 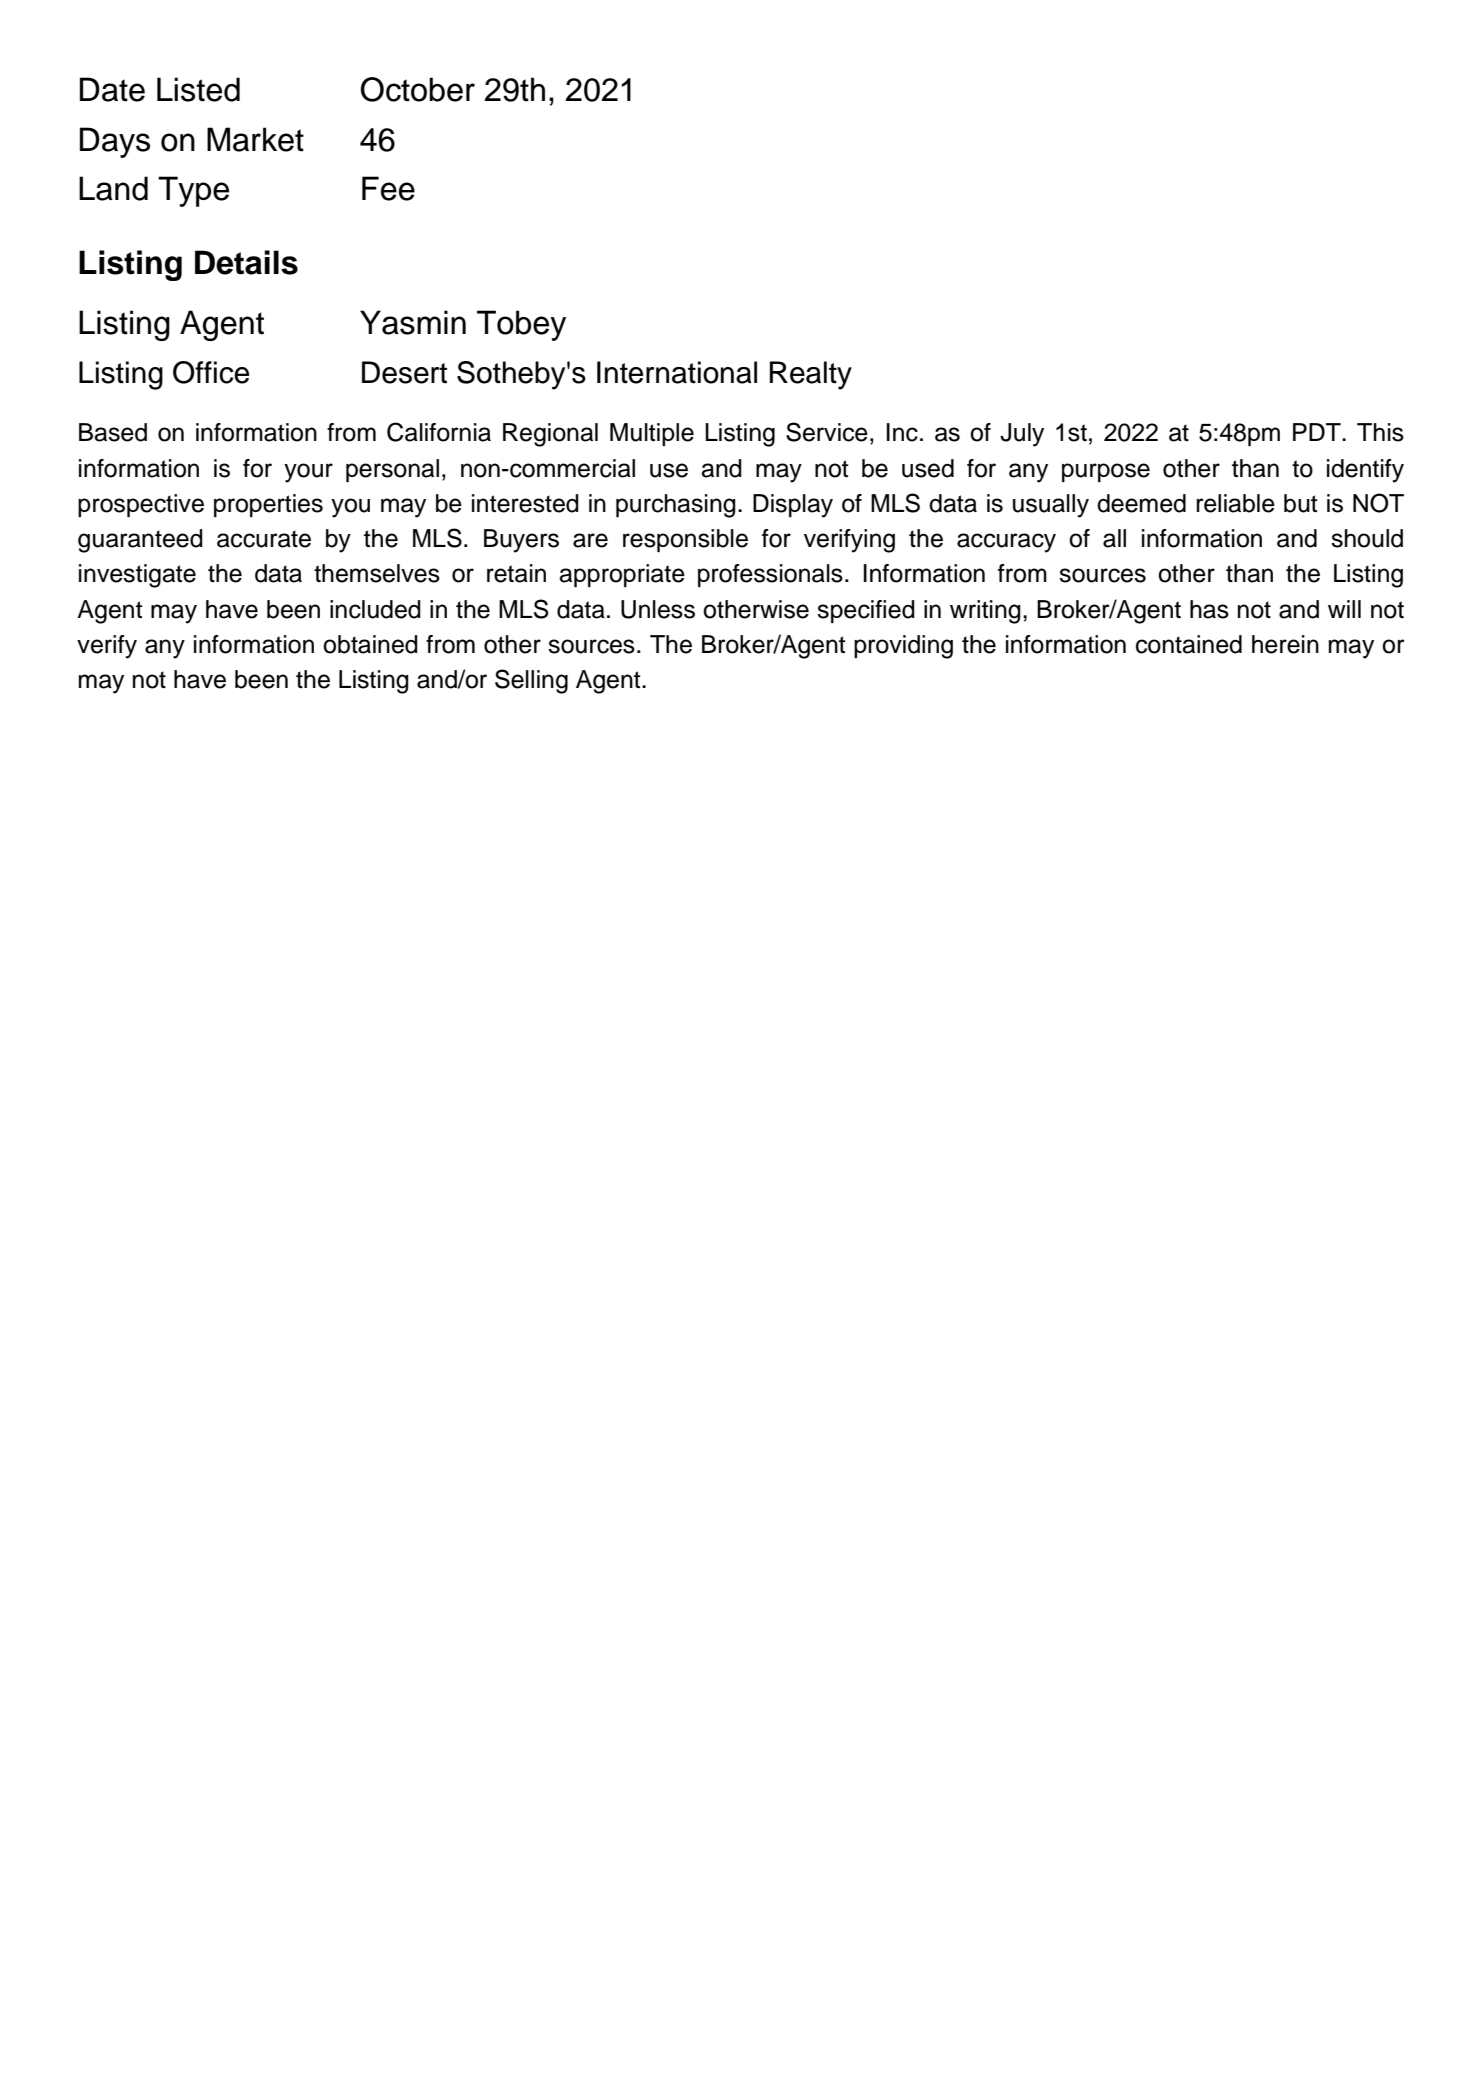 What do you see at coordinates (211, 372) in the screenshot?
I see `Office` at bounding box center [211, 372].
